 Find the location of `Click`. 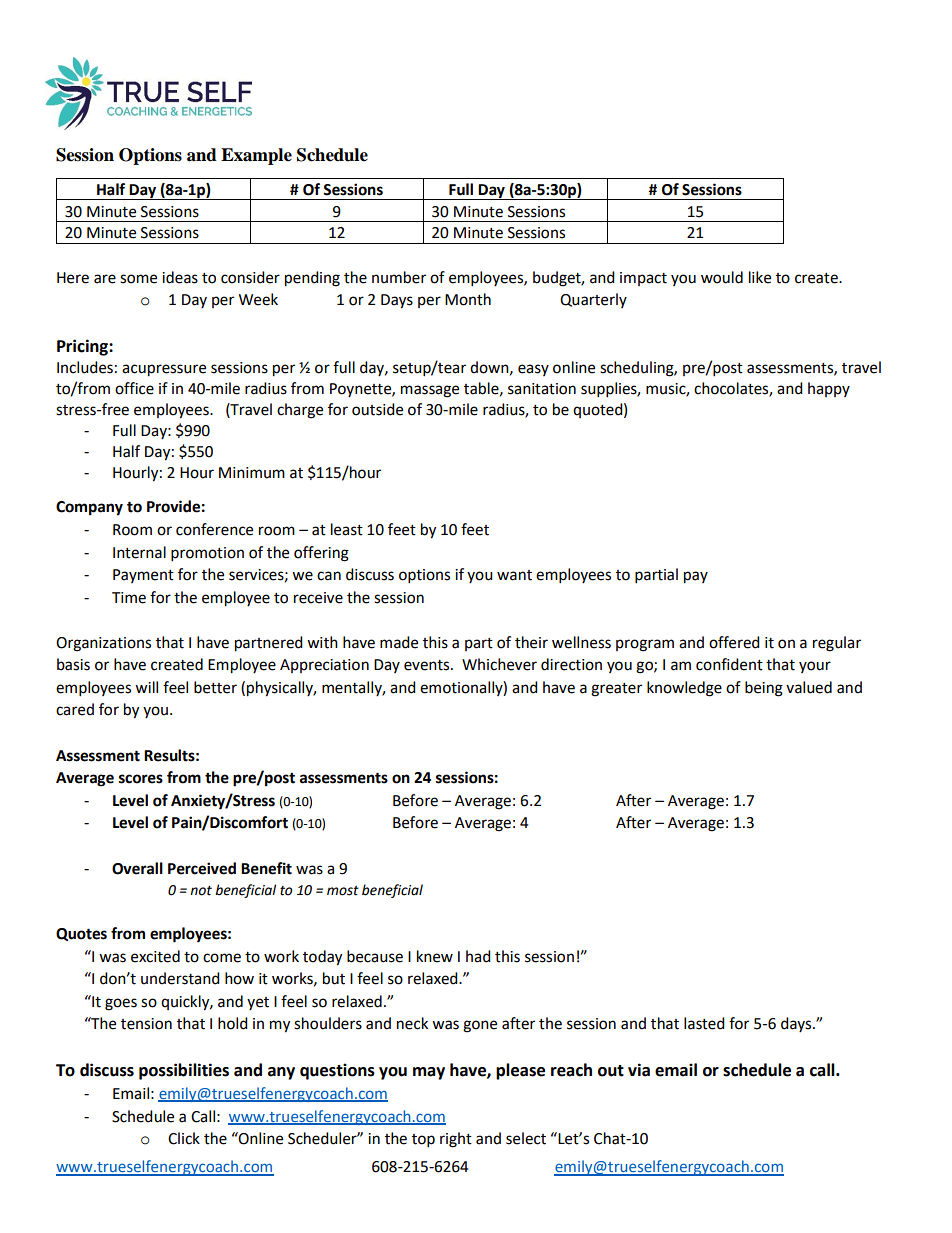

Click is located at coordinates (184, 1138).
